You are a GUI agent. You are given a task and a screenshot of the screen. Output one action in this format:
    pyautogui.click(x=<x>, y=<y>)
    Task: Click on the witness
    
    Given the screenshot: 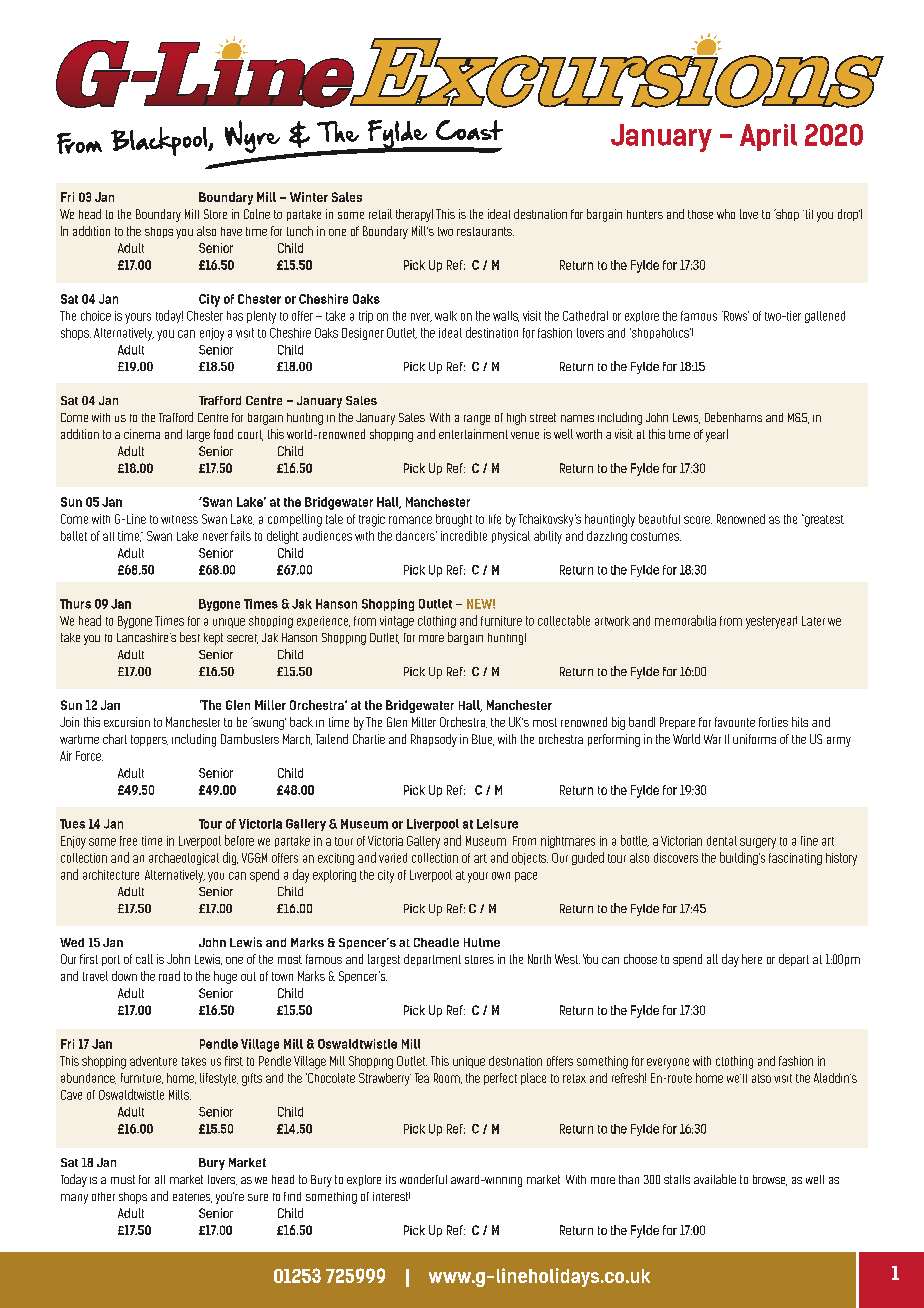 What is the action you would take?
    pyautogui.click(x=179, y=519)
